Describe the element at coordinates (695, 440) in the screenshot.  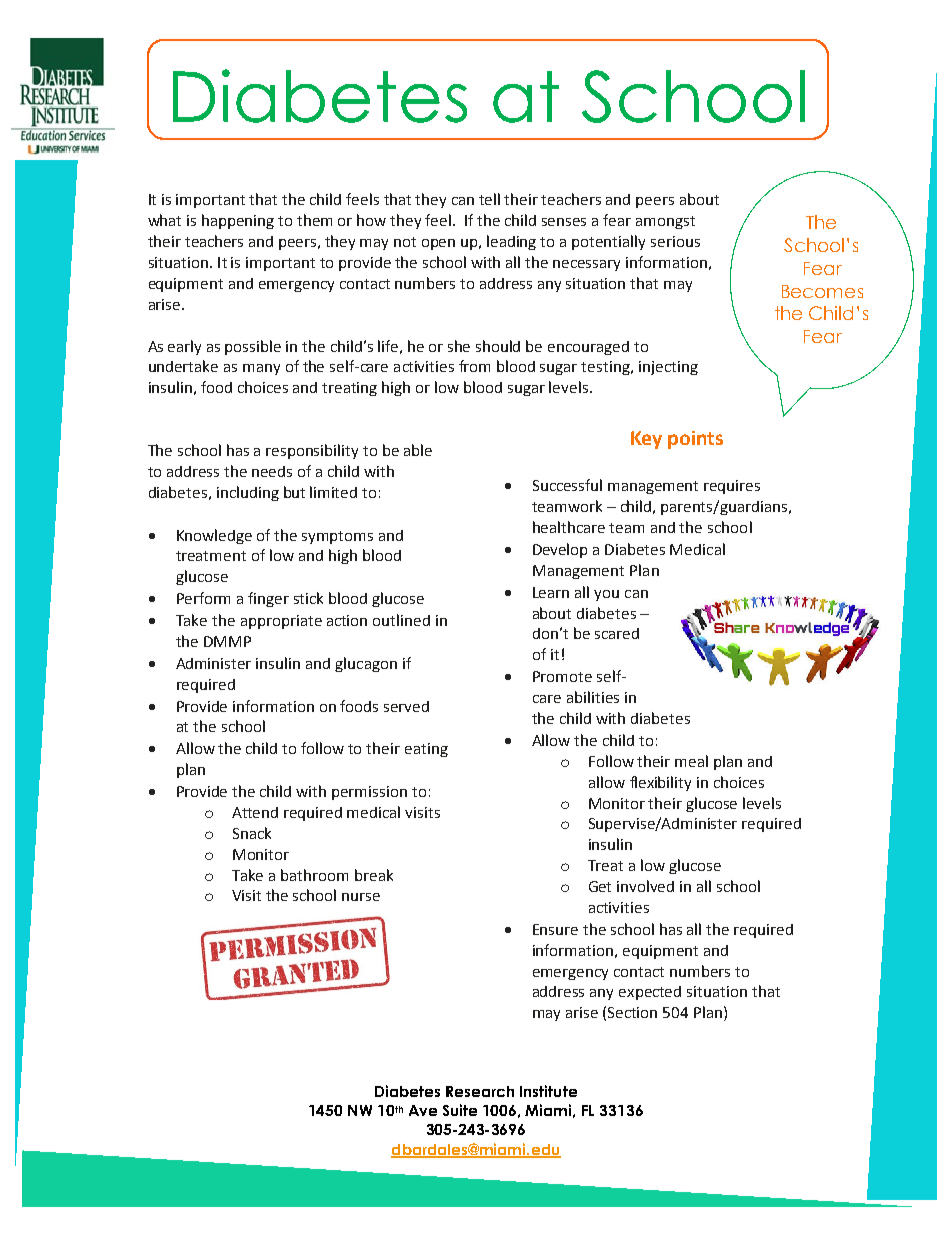
I see `points` at that location.
